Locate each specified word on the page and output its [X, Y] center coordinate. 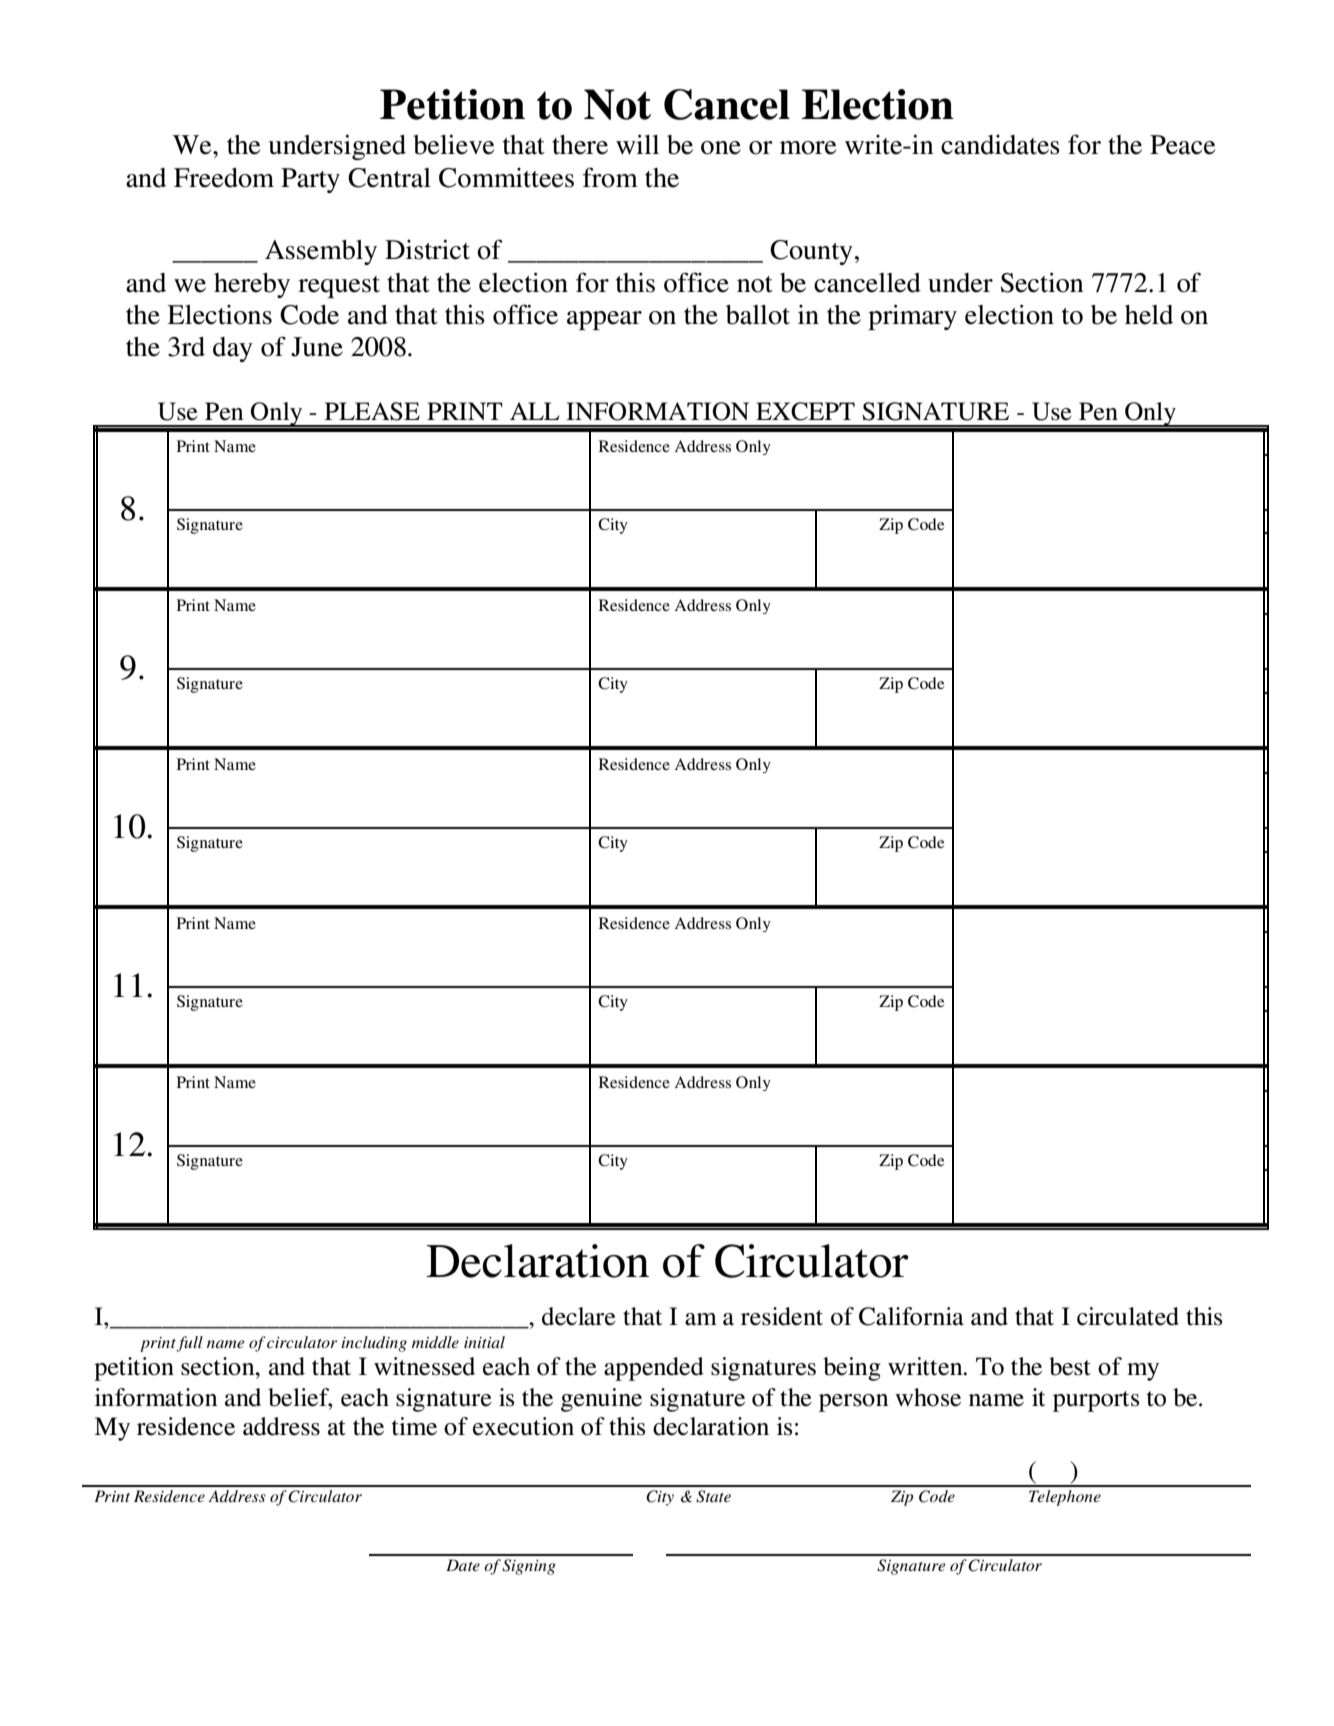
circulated [1128, 1316]
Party [310, 180]
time [414, 1426]
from [610, 177]
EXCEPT [805, 411]
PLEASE [372, 411]
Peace [1182, 145]
